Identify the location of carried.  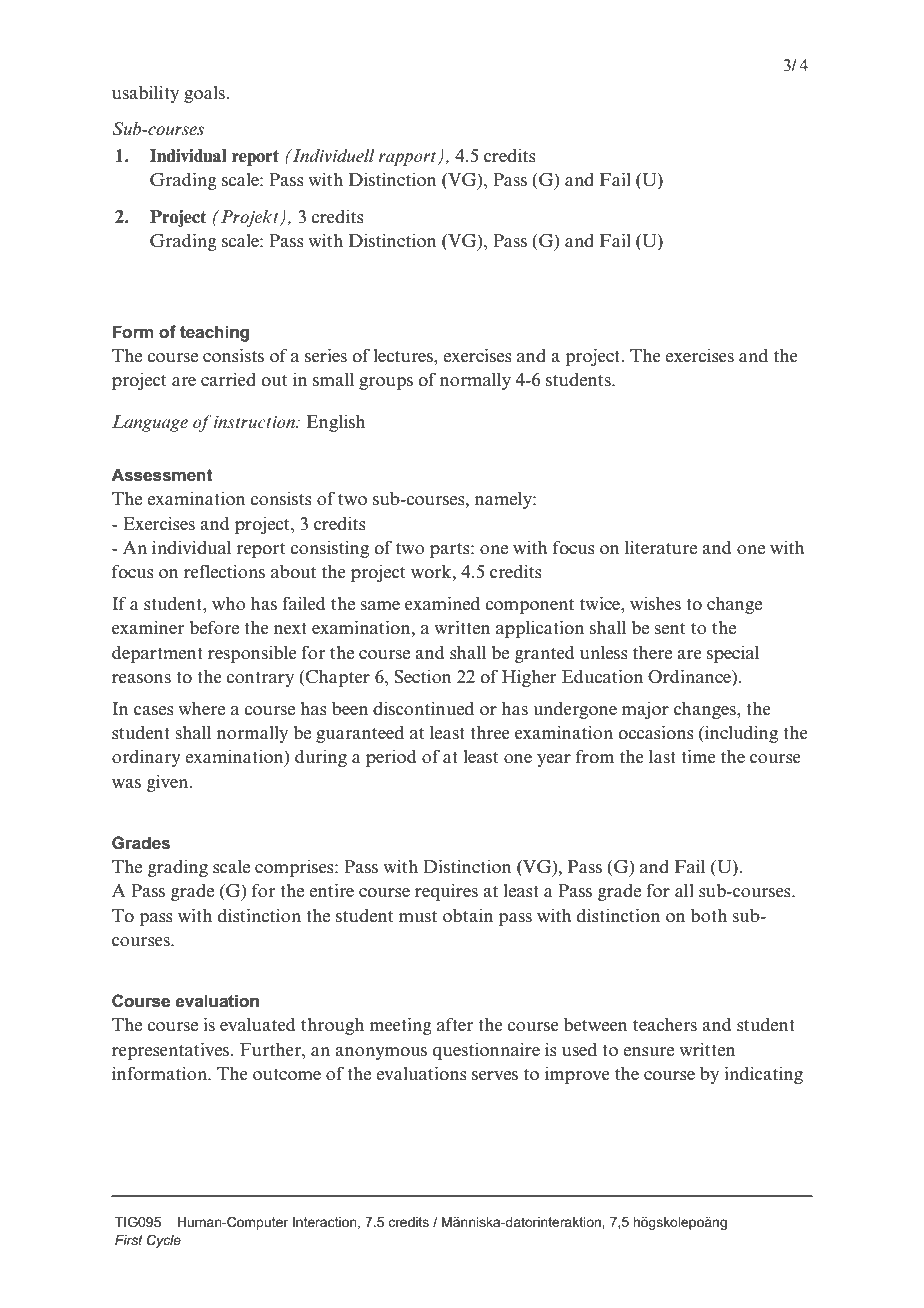
(228, 379).
